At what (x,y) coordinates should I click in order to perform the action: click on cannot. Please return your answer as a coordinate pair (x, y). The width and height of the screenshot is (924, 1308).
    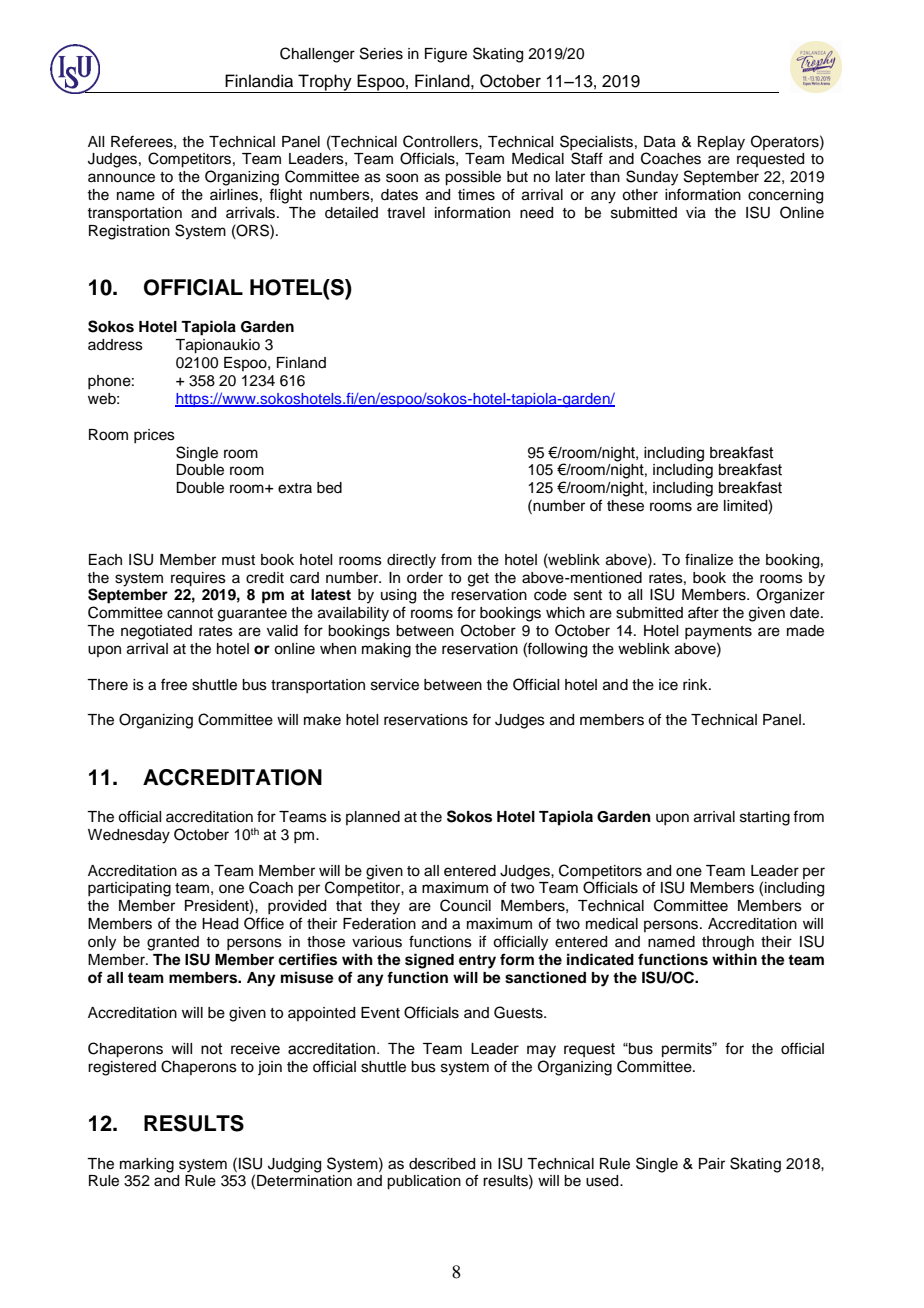
    Looking at the image, I should click on (190, 613).
